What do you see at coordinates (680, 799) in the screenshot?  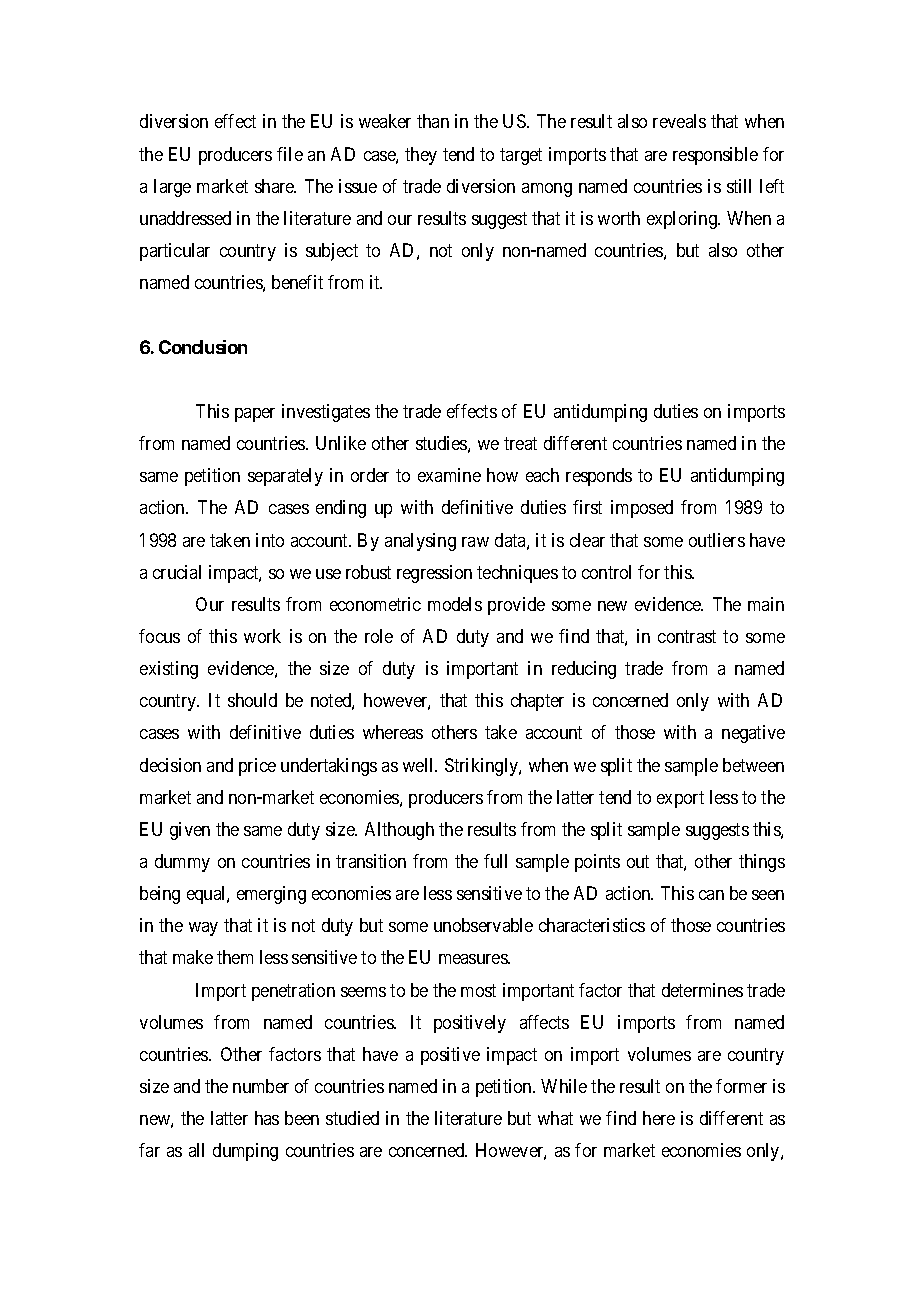 I see `export` at bounding box center [680, 799].
